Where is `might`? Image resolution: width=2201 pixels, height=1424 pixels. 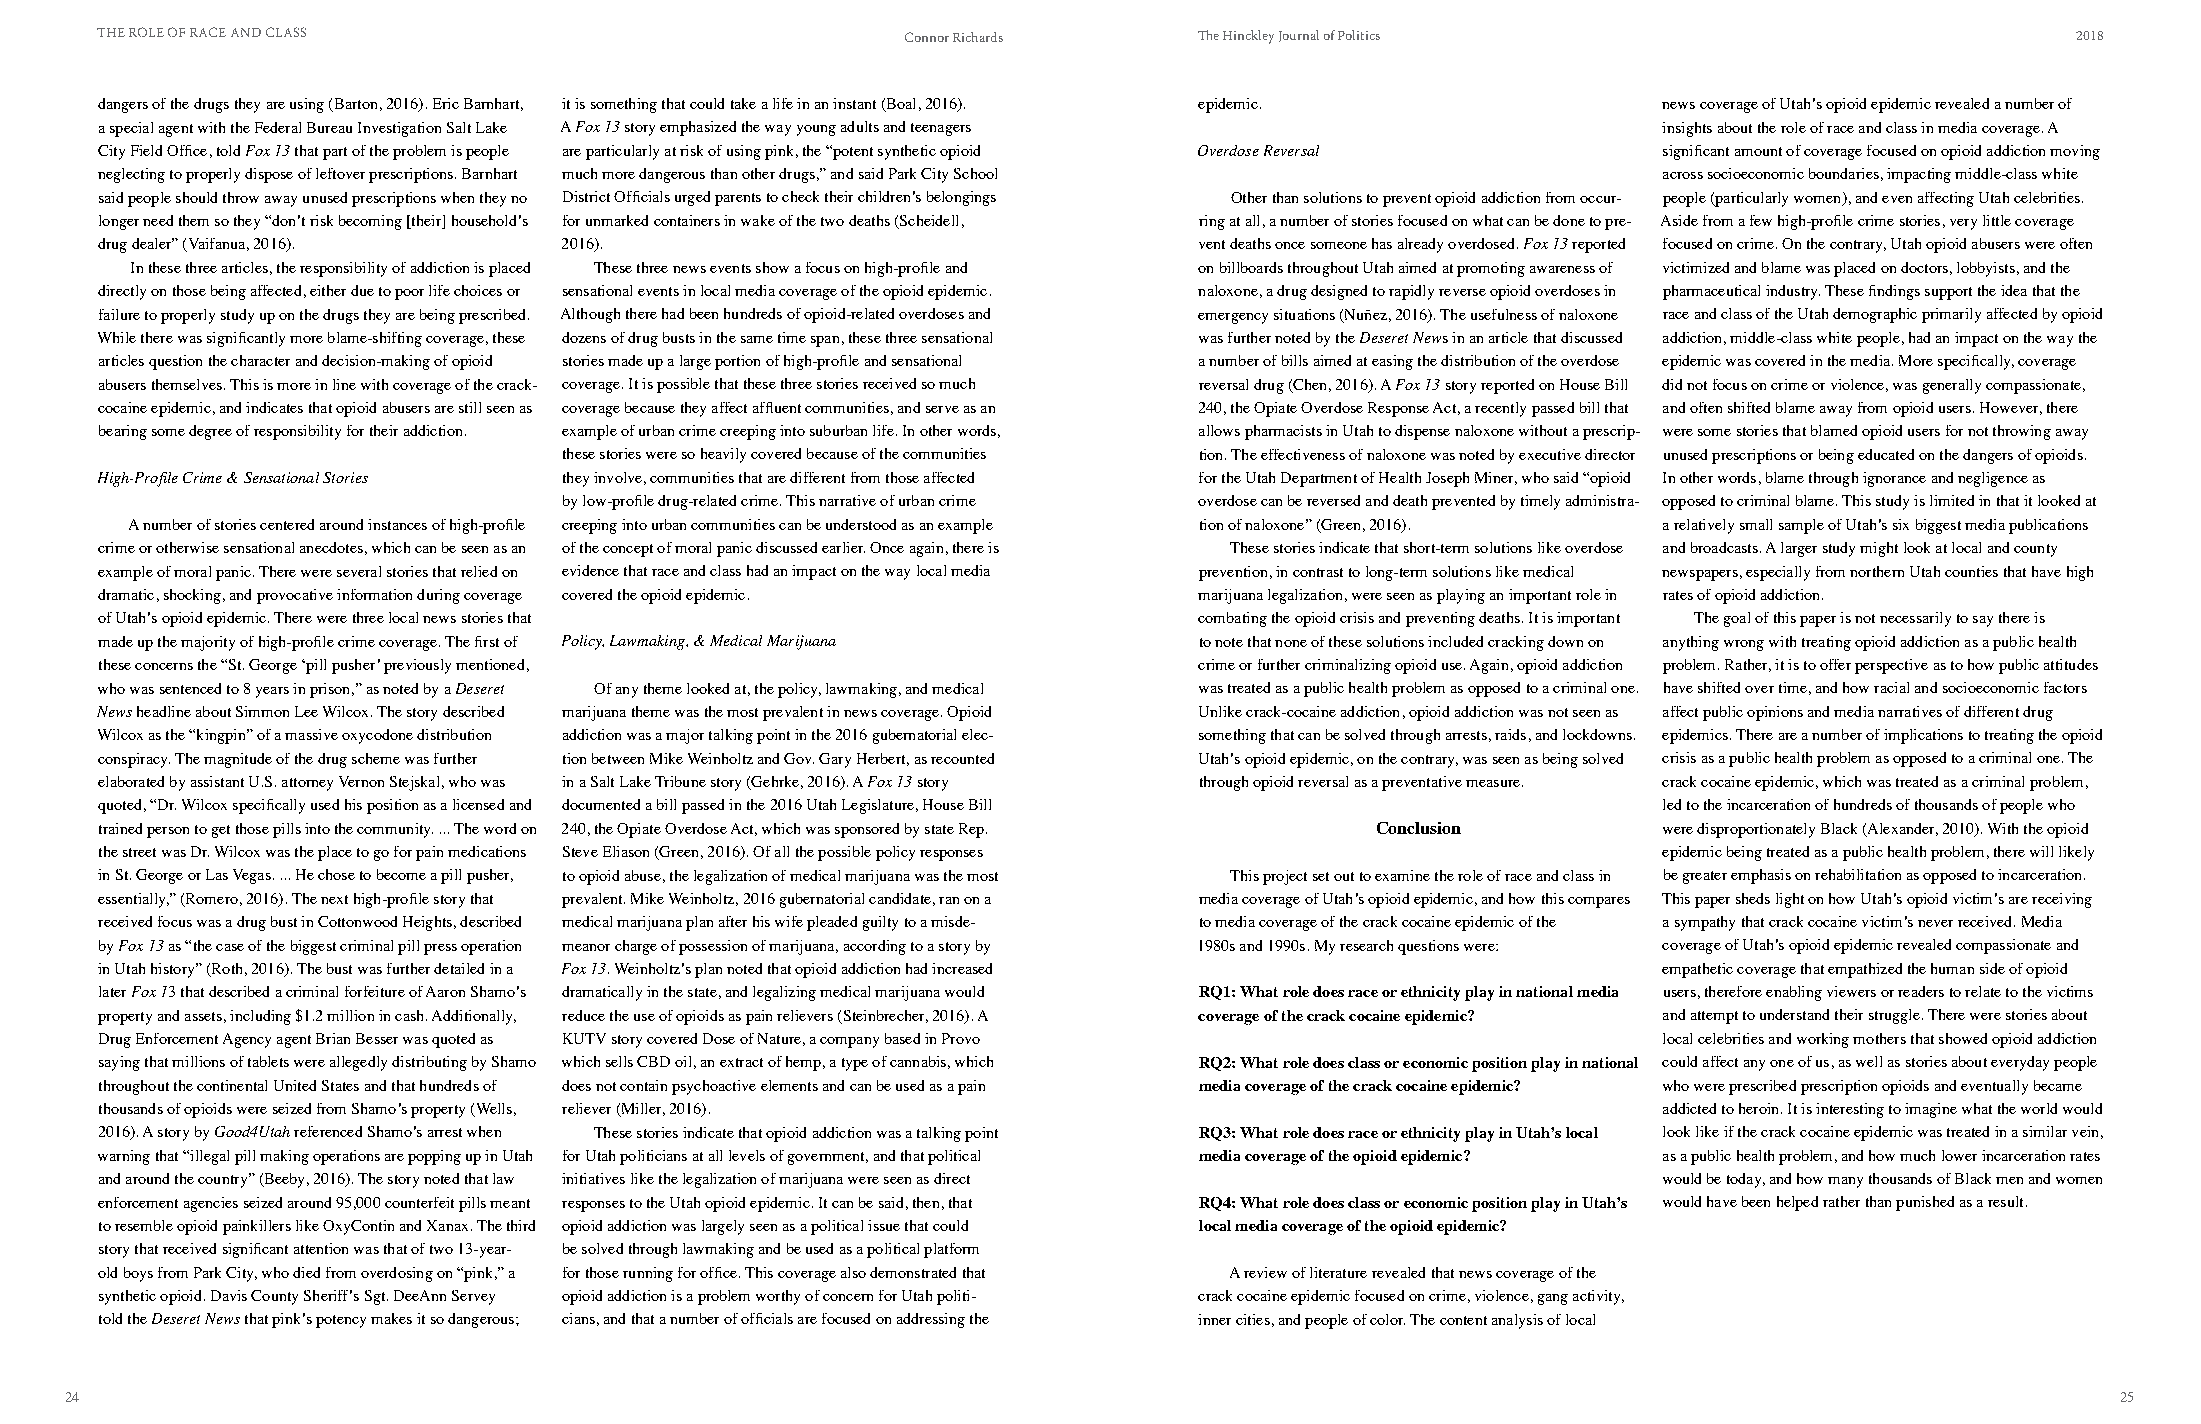
might is located at coordinates (1879, 549).
